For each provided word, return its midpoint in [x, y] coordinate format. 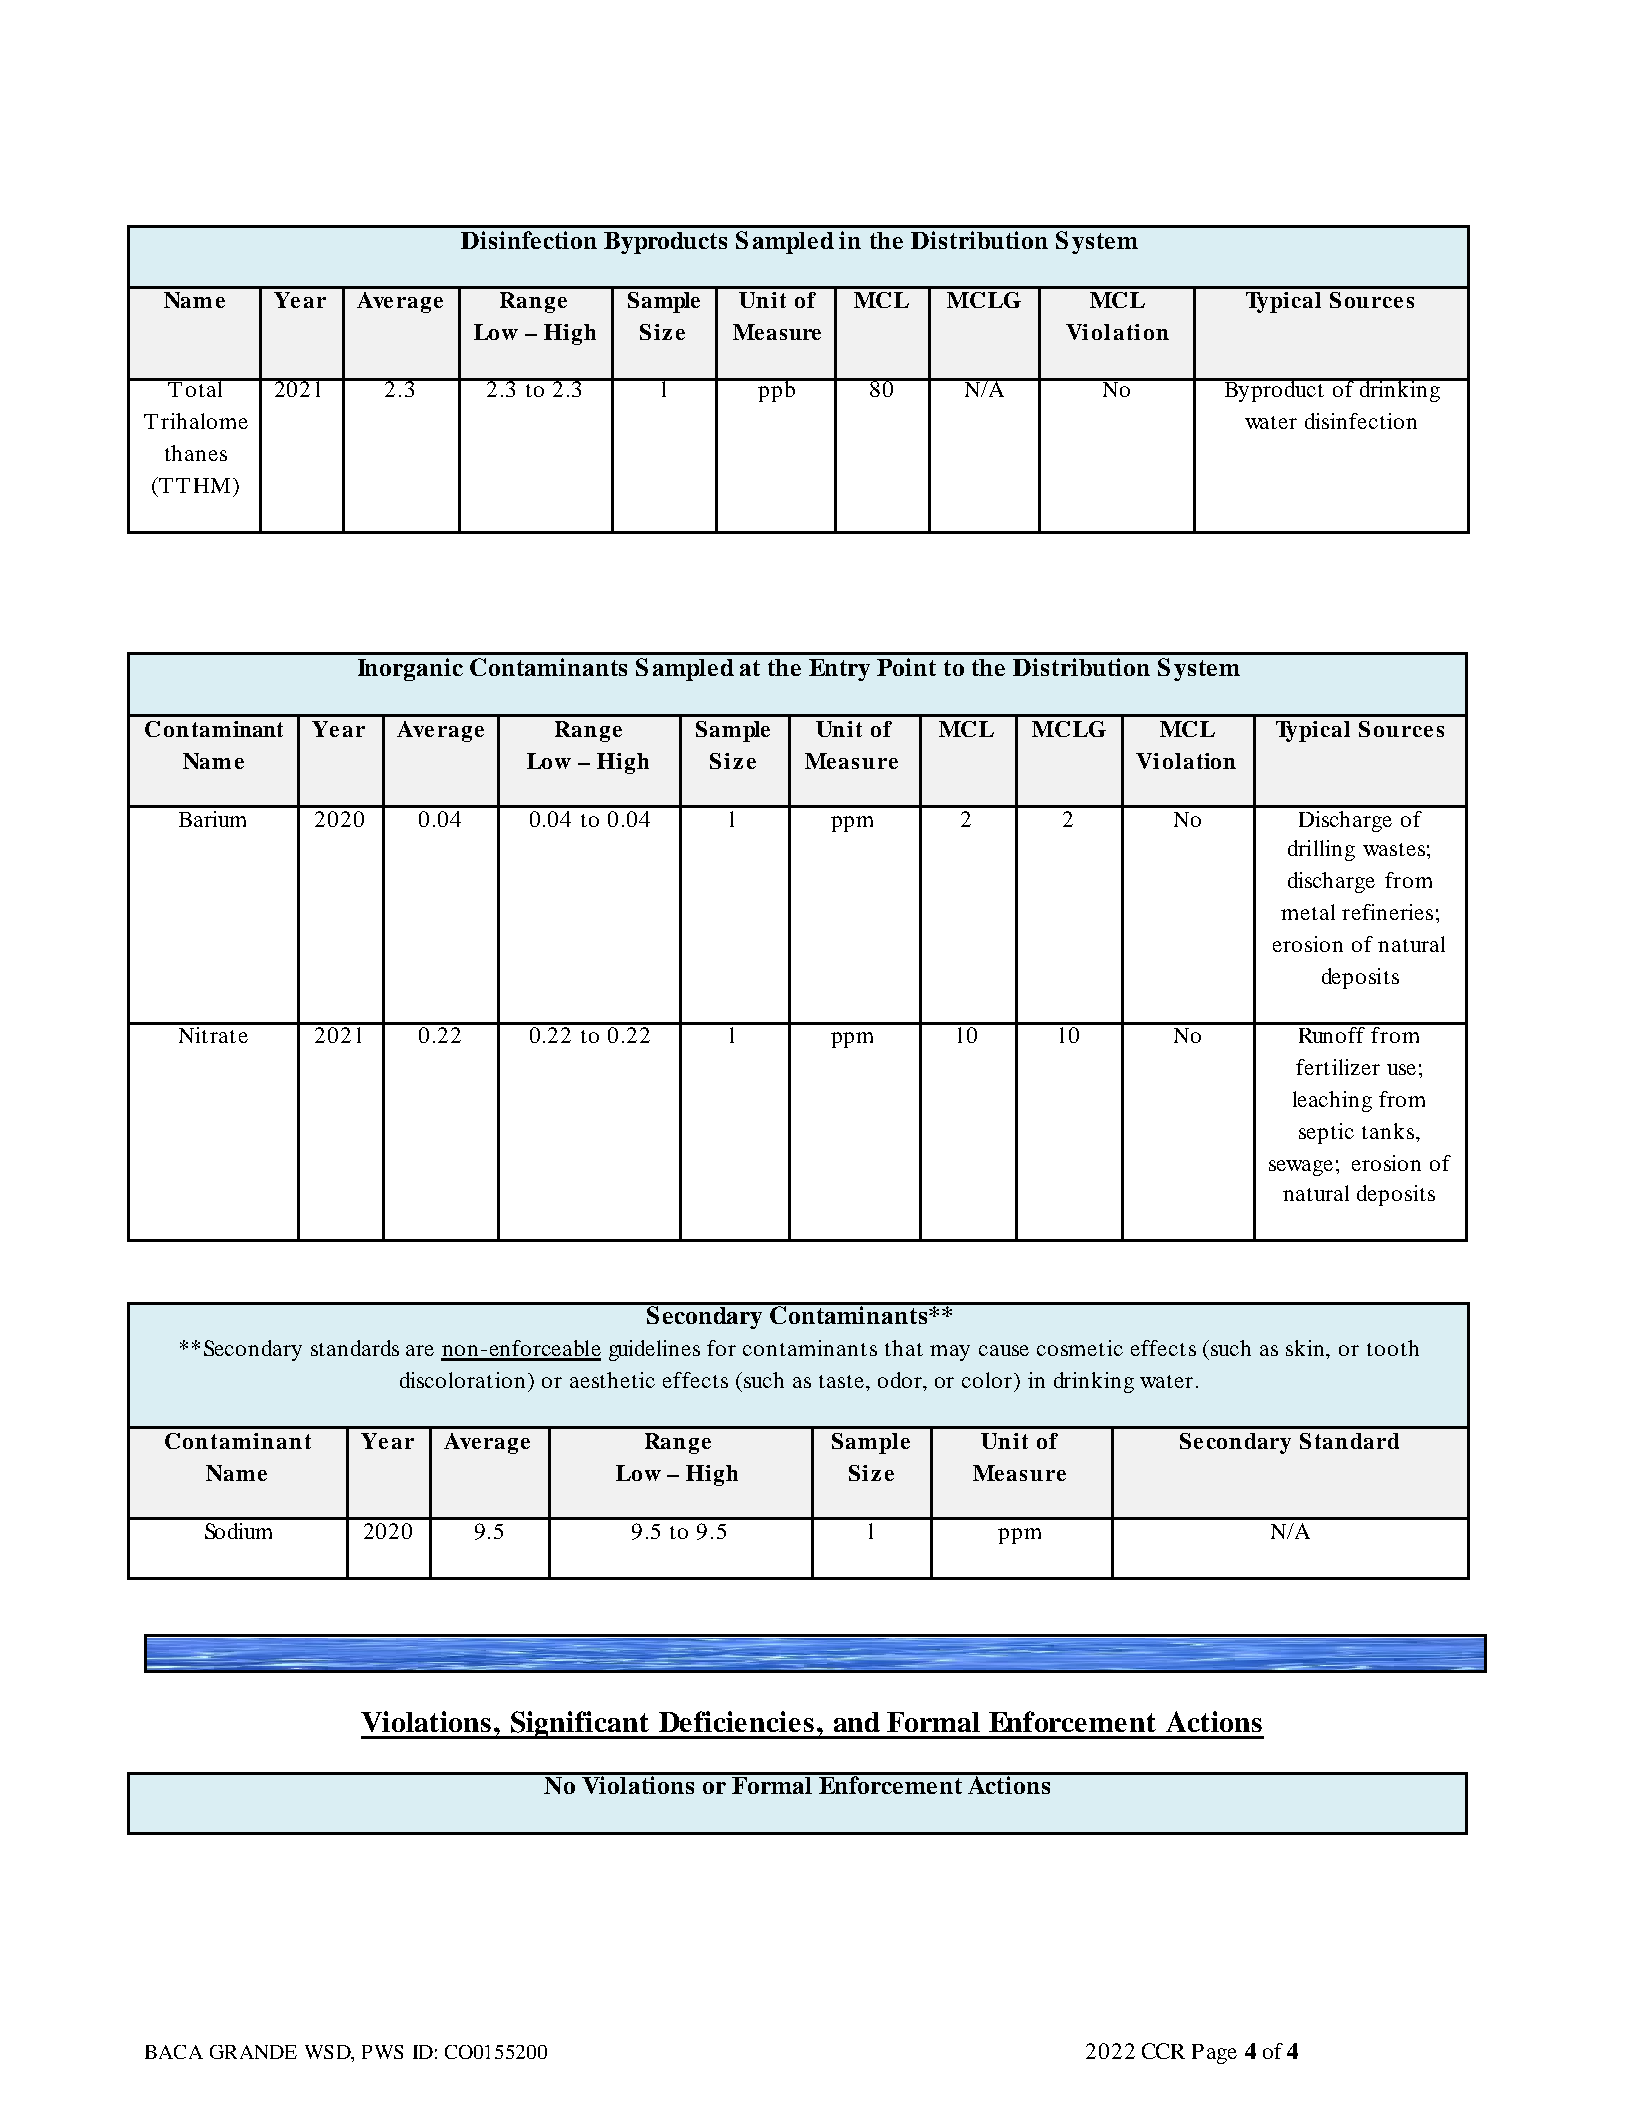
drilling [1321, 850]
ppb [776, 390]
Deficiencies [736, 1721]
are [420, 1350]
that [904, 1348]
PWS [382, 2052]
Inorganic [410, 669]
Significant [580, 1725]
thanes [196, 453]
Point [906, 667]
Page [1214, 2054]
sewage [1301, 1168]
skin [1306, 1348]
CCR [1163, 2051]
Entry [839, 670]
